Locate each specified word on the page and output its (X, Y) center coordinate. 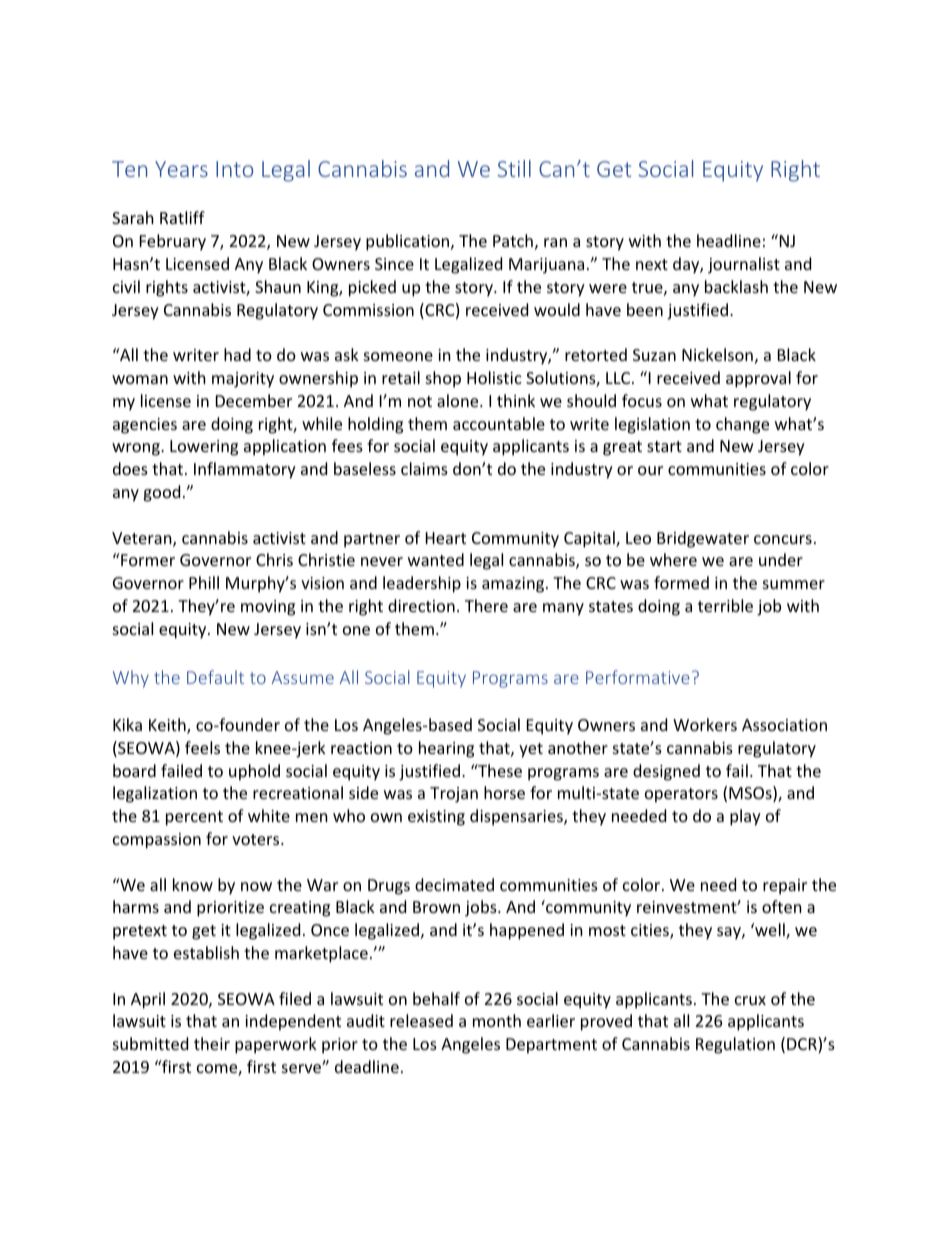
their (212, 1043)
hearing (446, 749)
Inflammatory (245, 470)
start (664, 446)
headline (729, 240)
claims (424, 468)
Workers (705, 724)
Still (514, 168)
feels (202, 747)
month (497, 1020)
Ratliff (182, 217)
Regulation (735, 1045)
